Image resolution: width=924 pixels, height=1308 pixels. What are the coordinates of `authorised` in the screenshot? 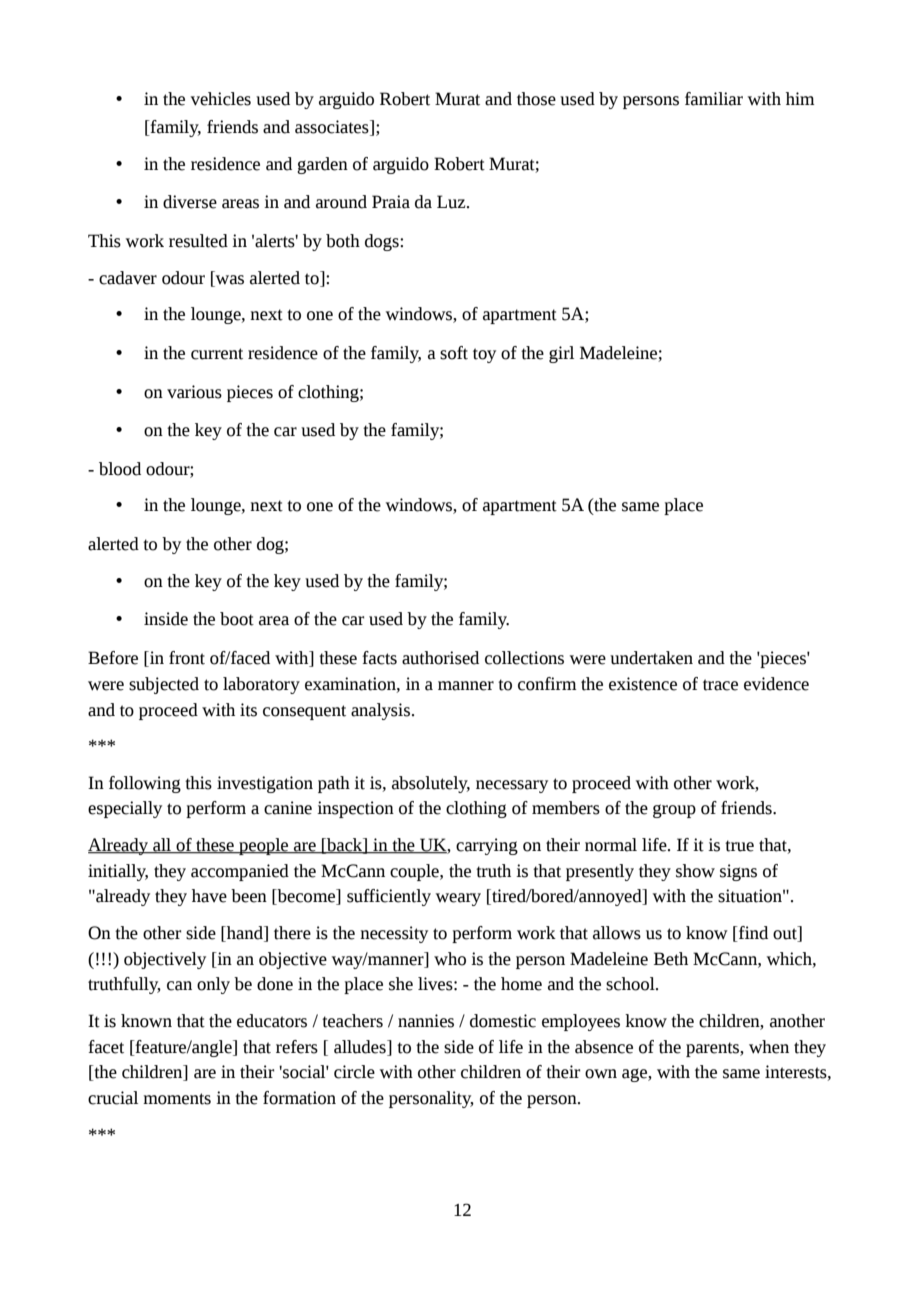 It's located at (440, 658).
